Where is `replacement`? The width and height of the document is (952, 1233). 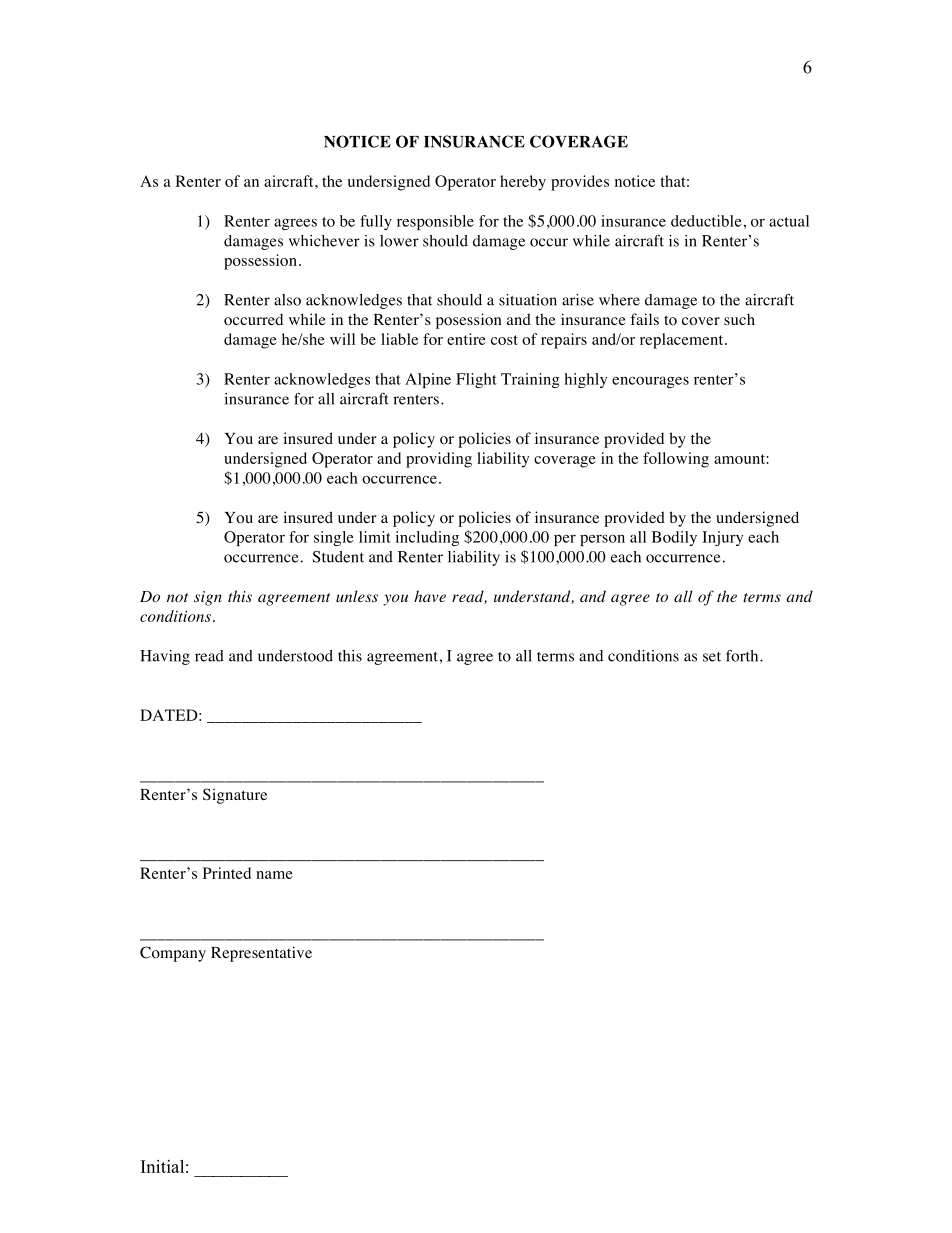
replacement is located at coordinates (683, 341).
